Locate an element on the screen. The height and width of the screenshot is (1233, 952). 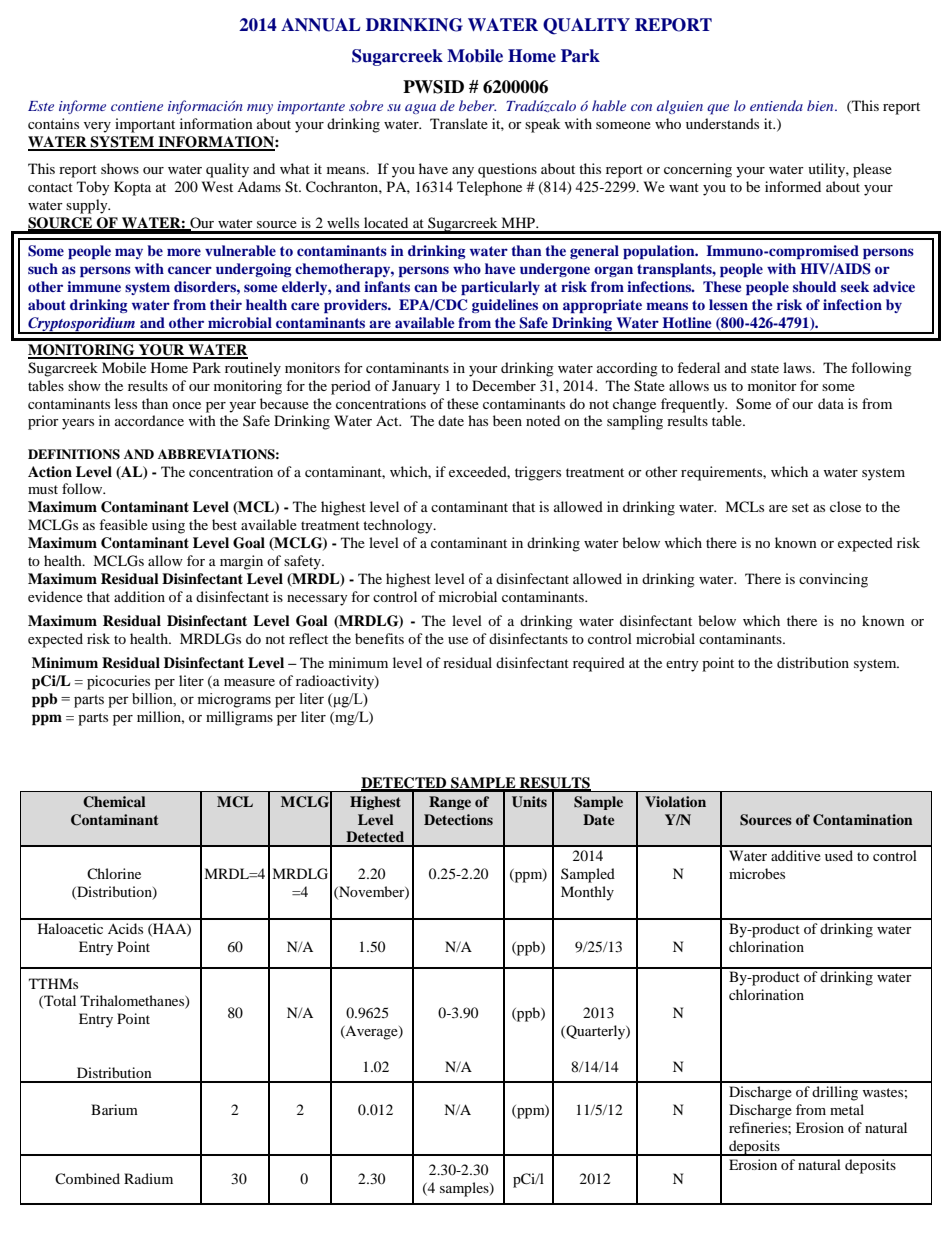
data is located at coordinates (831, 403).
